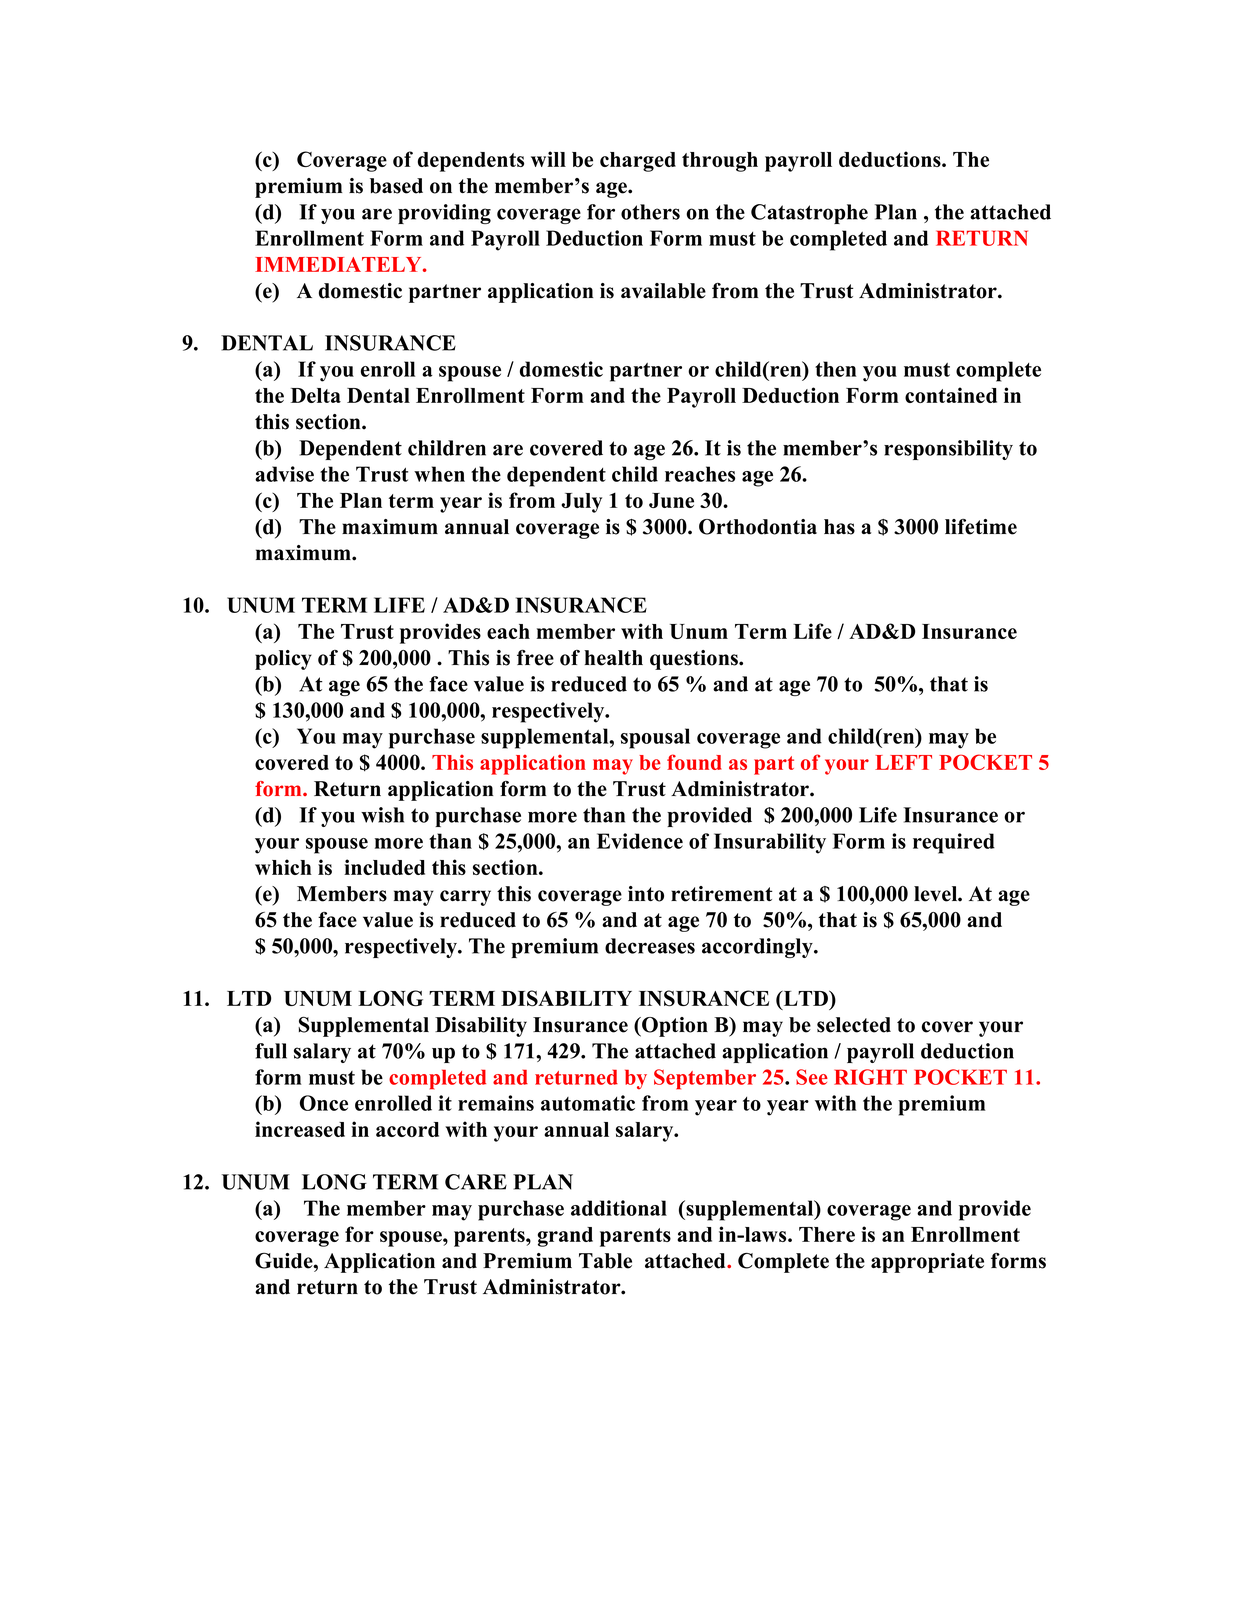 This screenshot has width=1238, height=1602. What do you see at coordinates (581, 503) in the screenshot?
I see `July` at bounding box center [581, 503].
